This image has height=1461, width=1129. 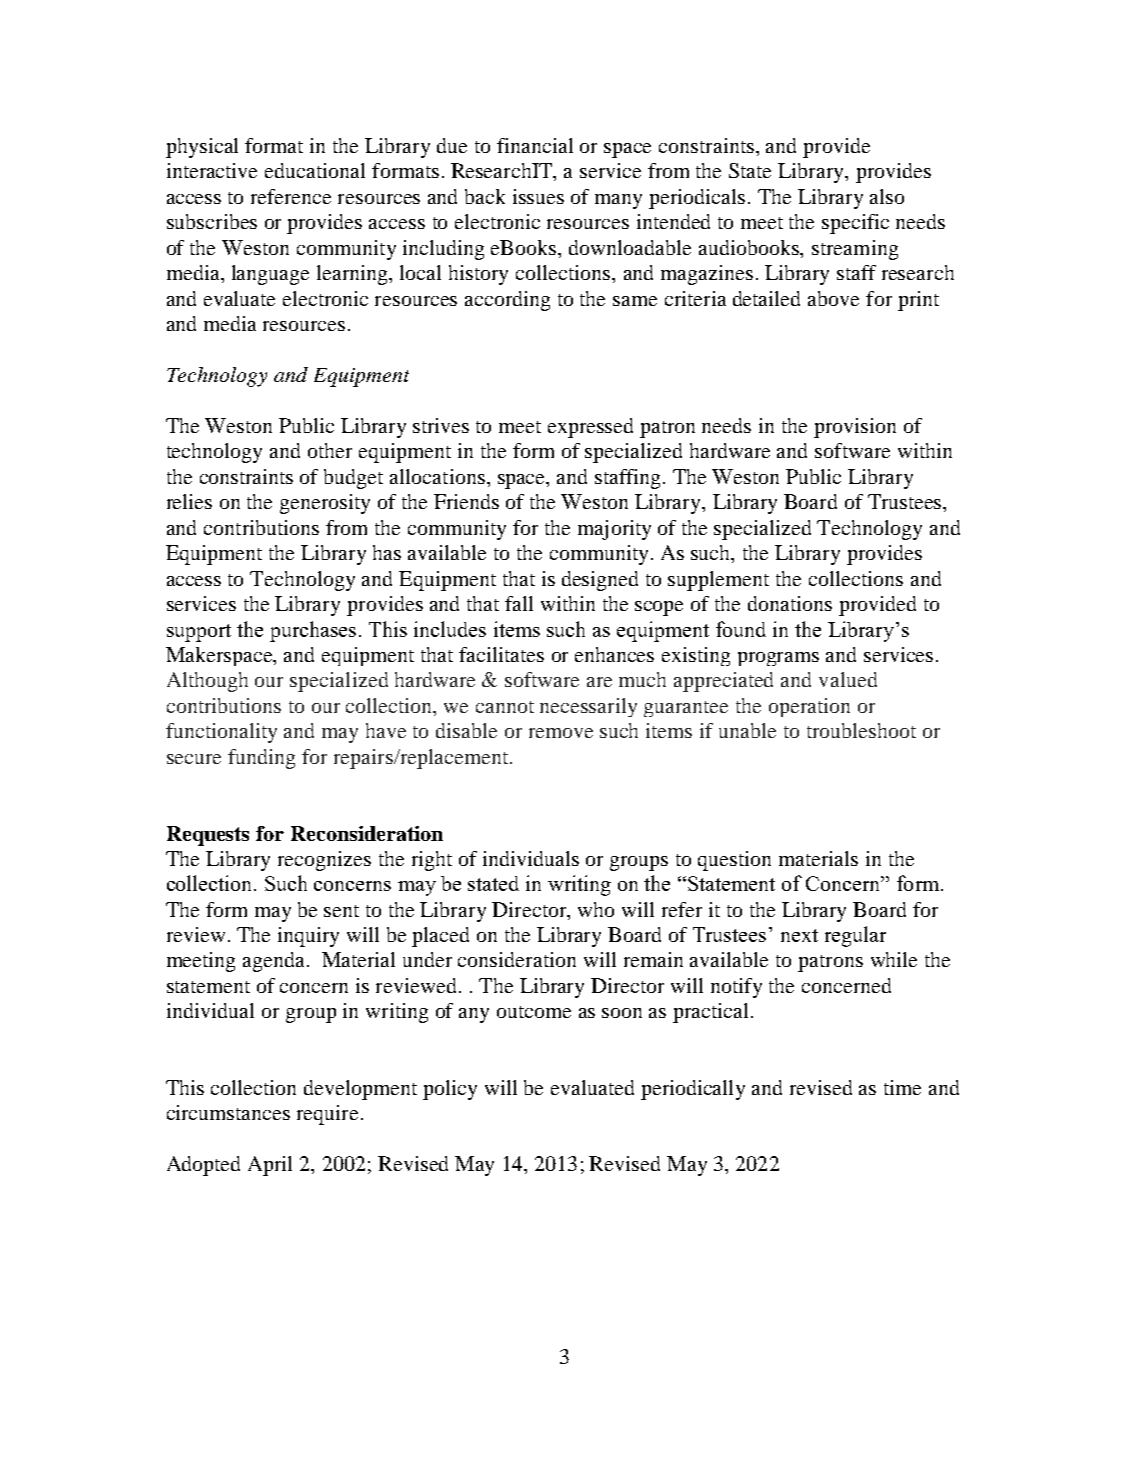 I want to click on regular, so click(x=855, y=936).
